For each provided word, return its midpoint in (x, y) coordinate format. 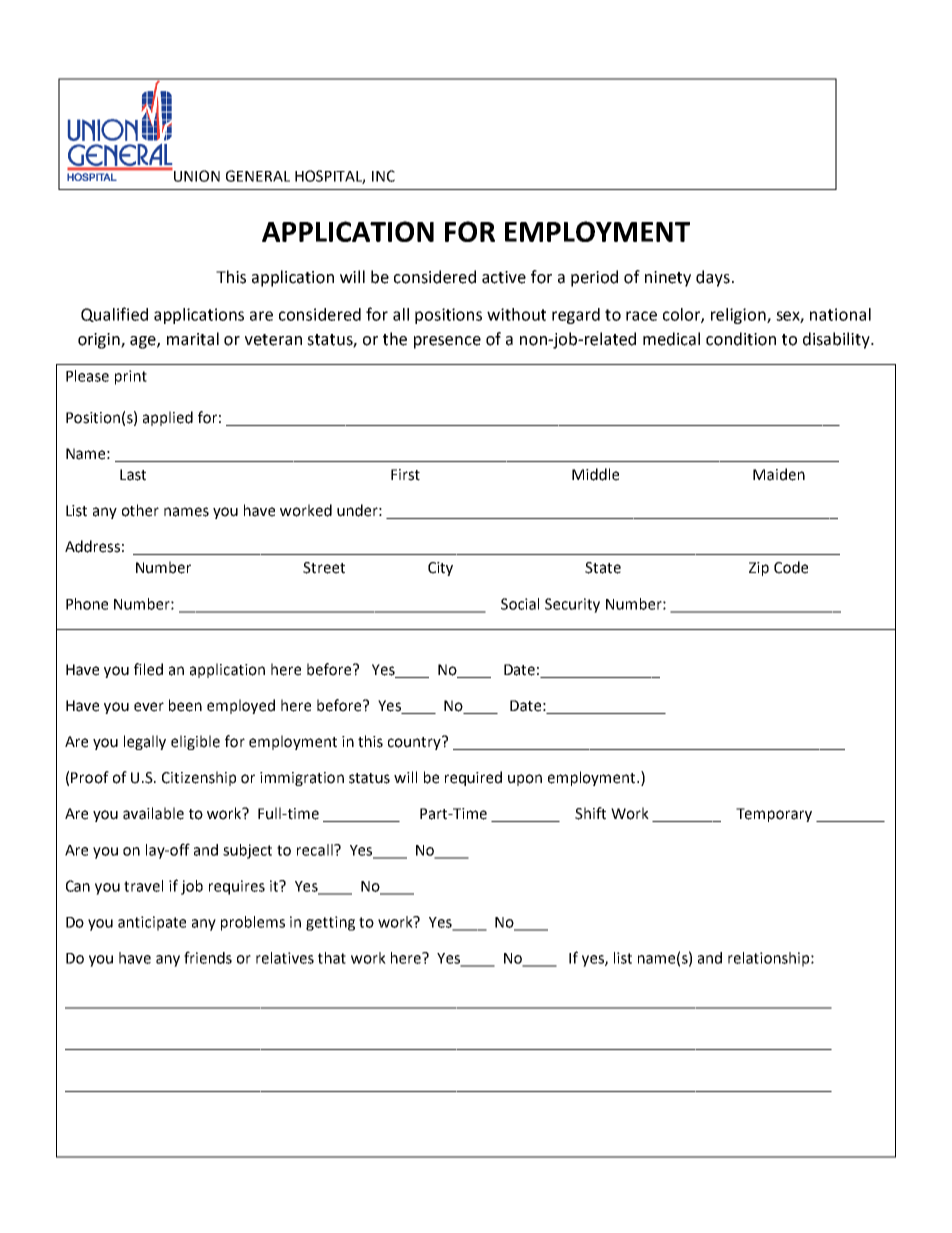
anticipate (152, 923)
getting (330, 923)
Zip (759, 569)
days (713, 278)
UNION (196, 175)
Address (92, 546)
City (440, 569)
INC (383, 176)
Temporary (774, 815)
